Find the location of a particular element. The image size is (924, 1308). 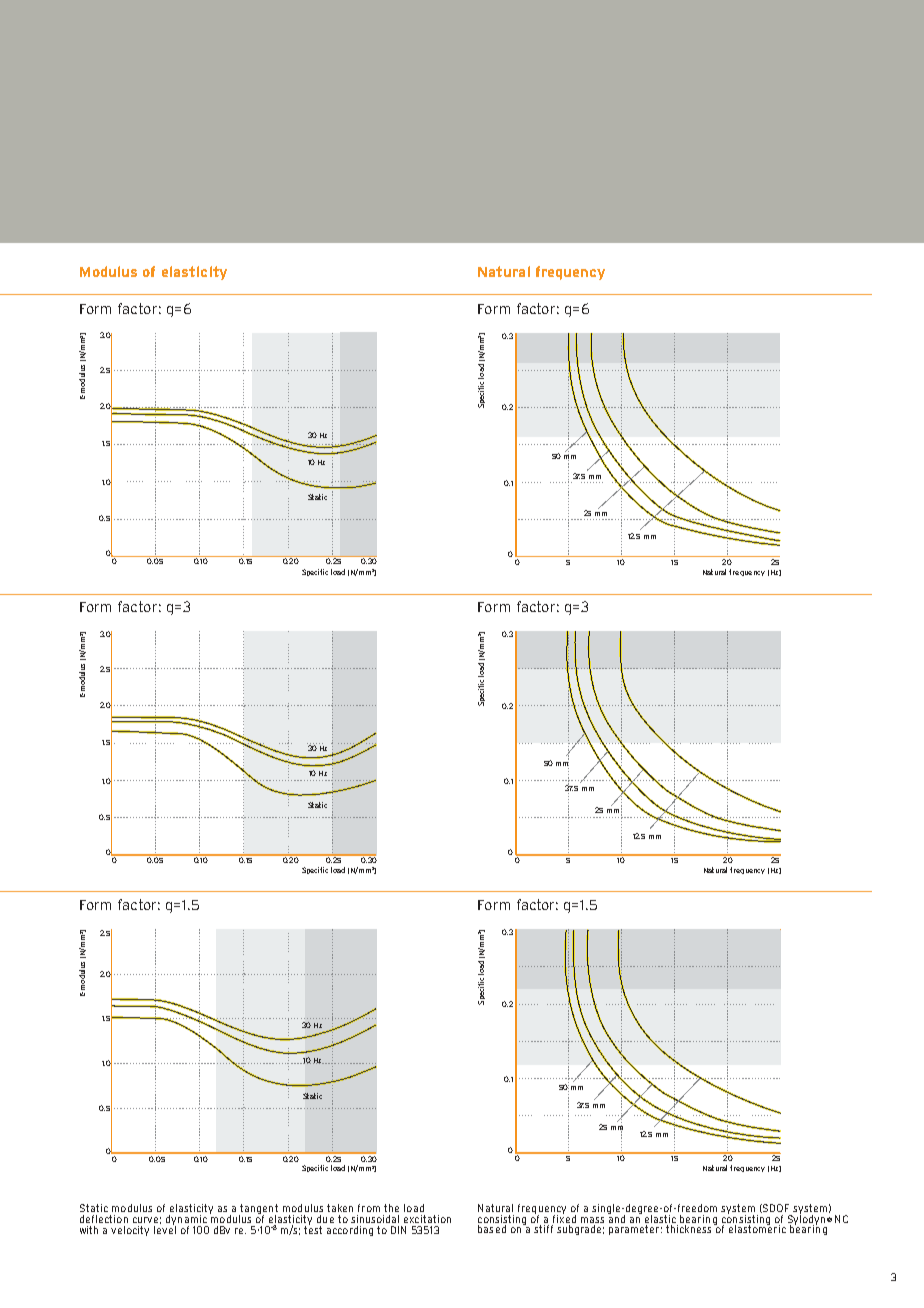

thickness is located at coordinates (690, 1228).
